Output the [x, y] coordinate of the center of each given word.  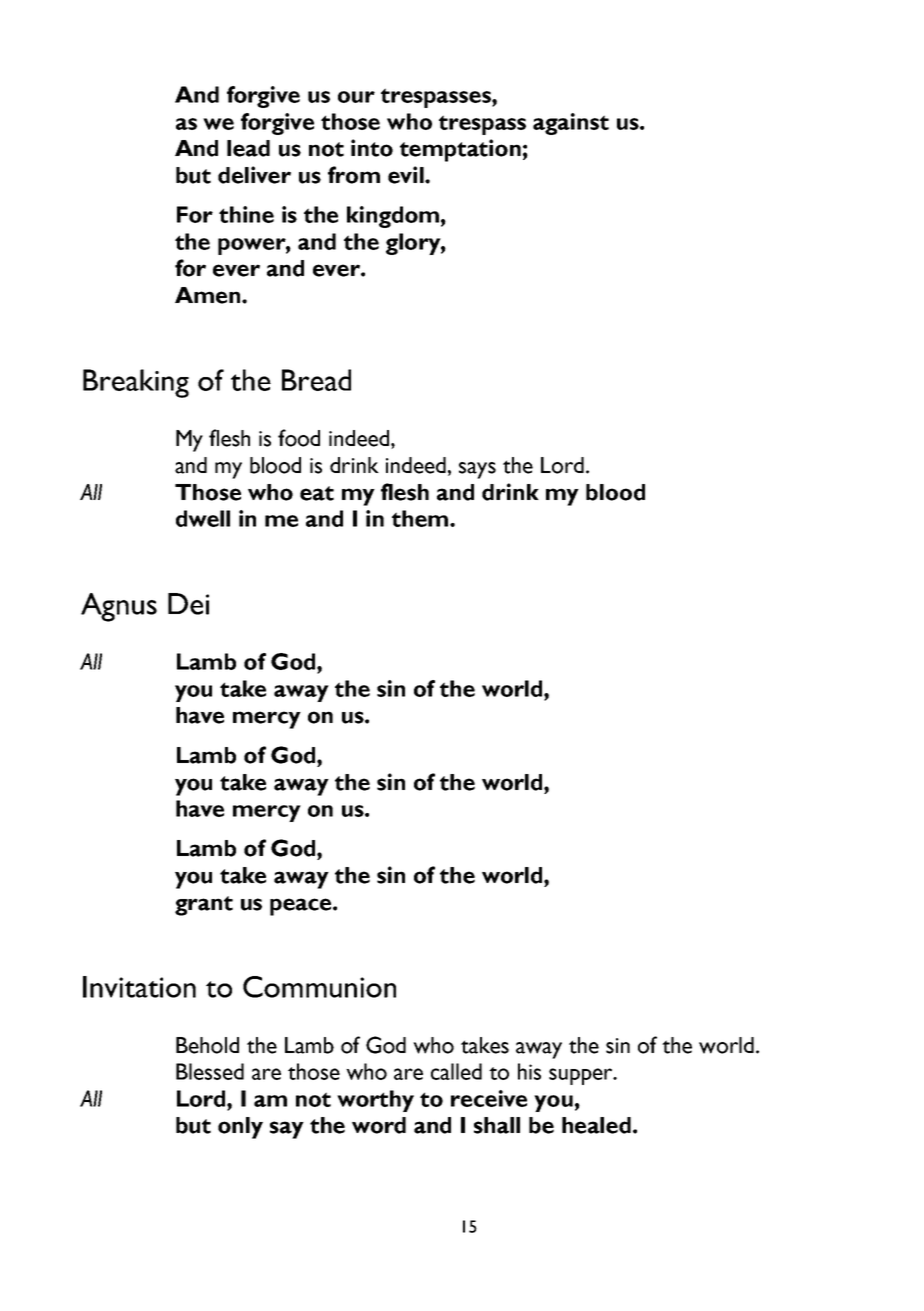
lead [248, 148]
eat [317, 493]
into [372, 148]
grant [204, 906]
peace [302, 907]
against [571, 124]
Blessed [210, 1071]
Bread [316, 380]
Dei [188, 604]
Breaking [136, 383]
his [529, 1071]
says [477, 470]
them [421, 518]
